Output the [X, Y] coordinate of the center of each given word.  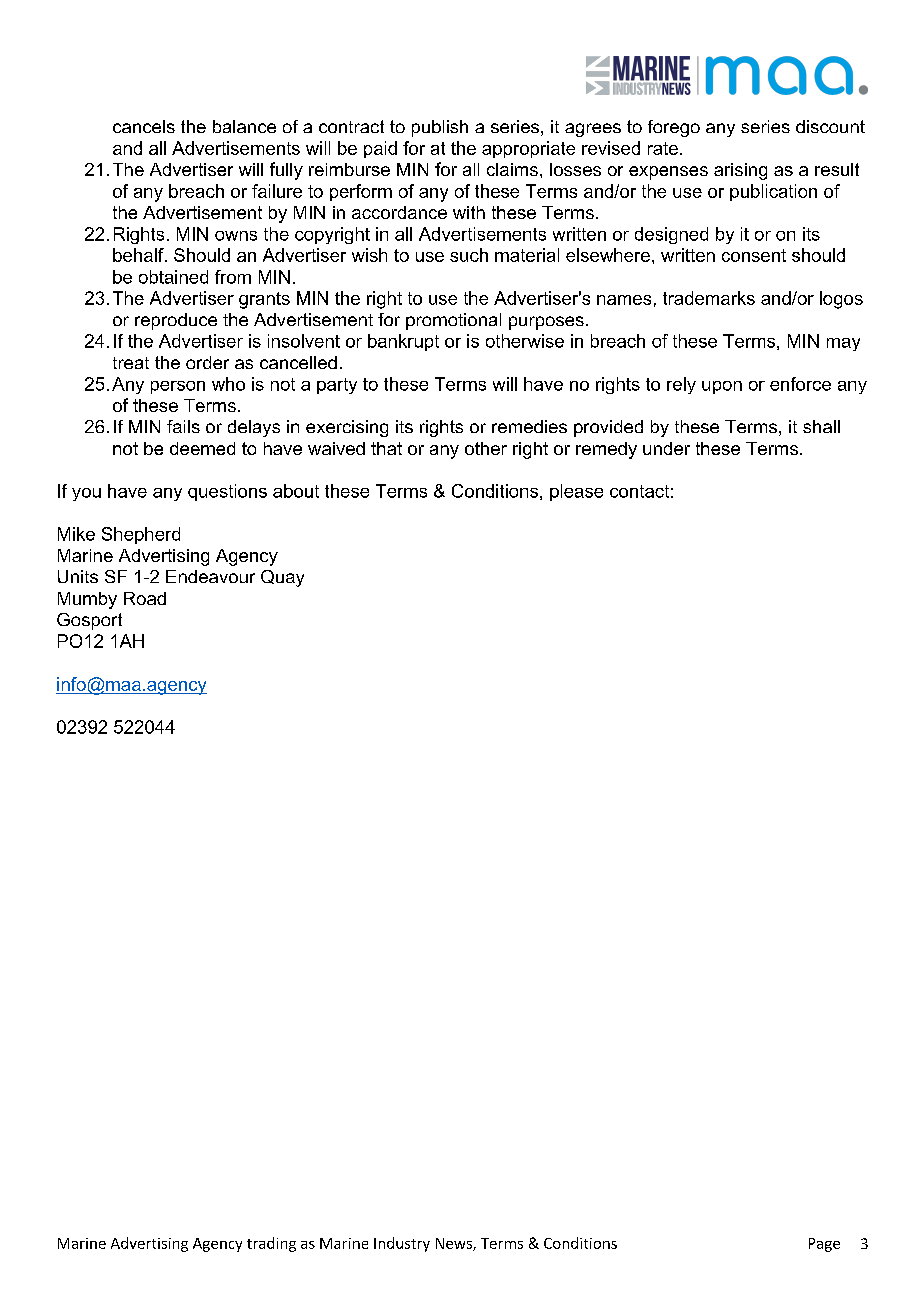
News [455, 1244]
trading [271, 1244]
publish [440, 128]
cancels [144, 126]
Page [824, 1245]
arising [740, 171]
